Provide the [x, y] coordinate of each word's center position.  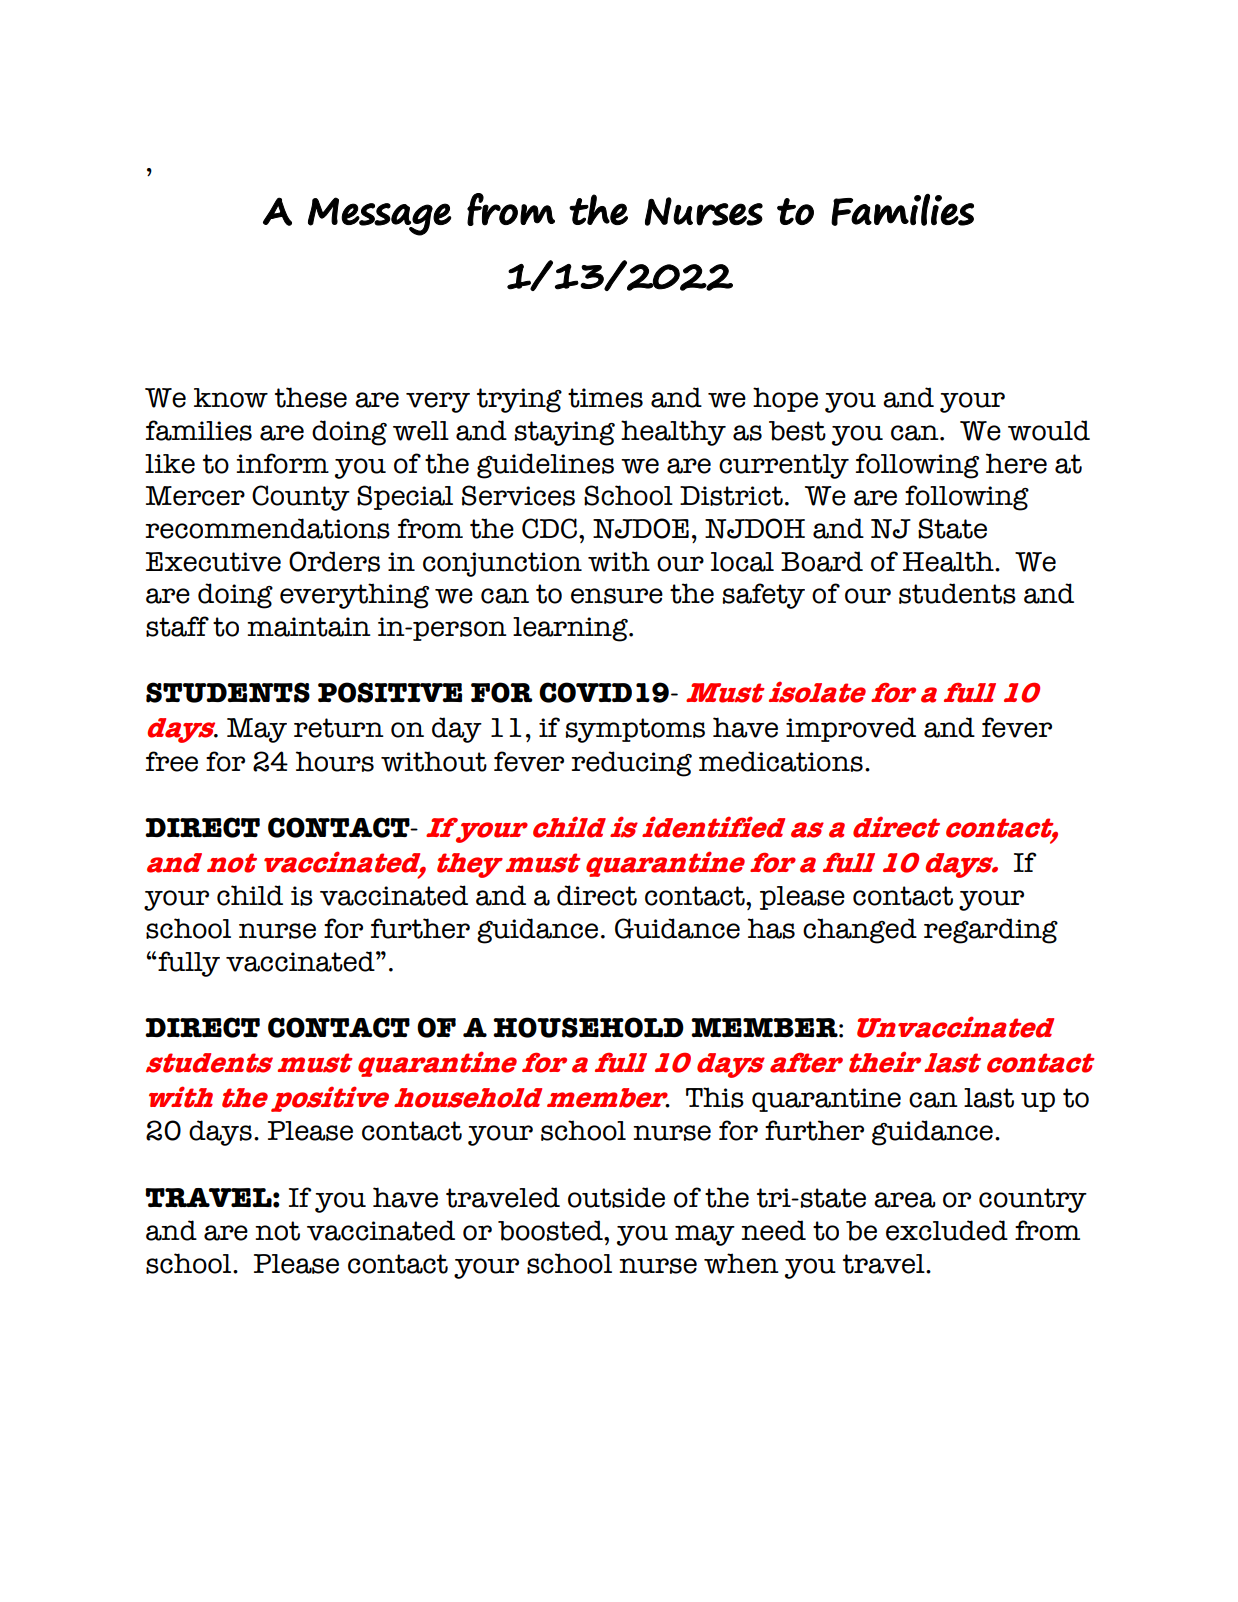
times [605, 398]
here [1016, 463]
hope [785, 399]
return [339, 728]
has [771, 928]
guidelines [545, 466]
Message [379, 216]
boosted [551, 1230]
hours [335, 761]
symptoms [635, 730]
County [301, 498]
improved [851, 729]
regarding [991, 931]
